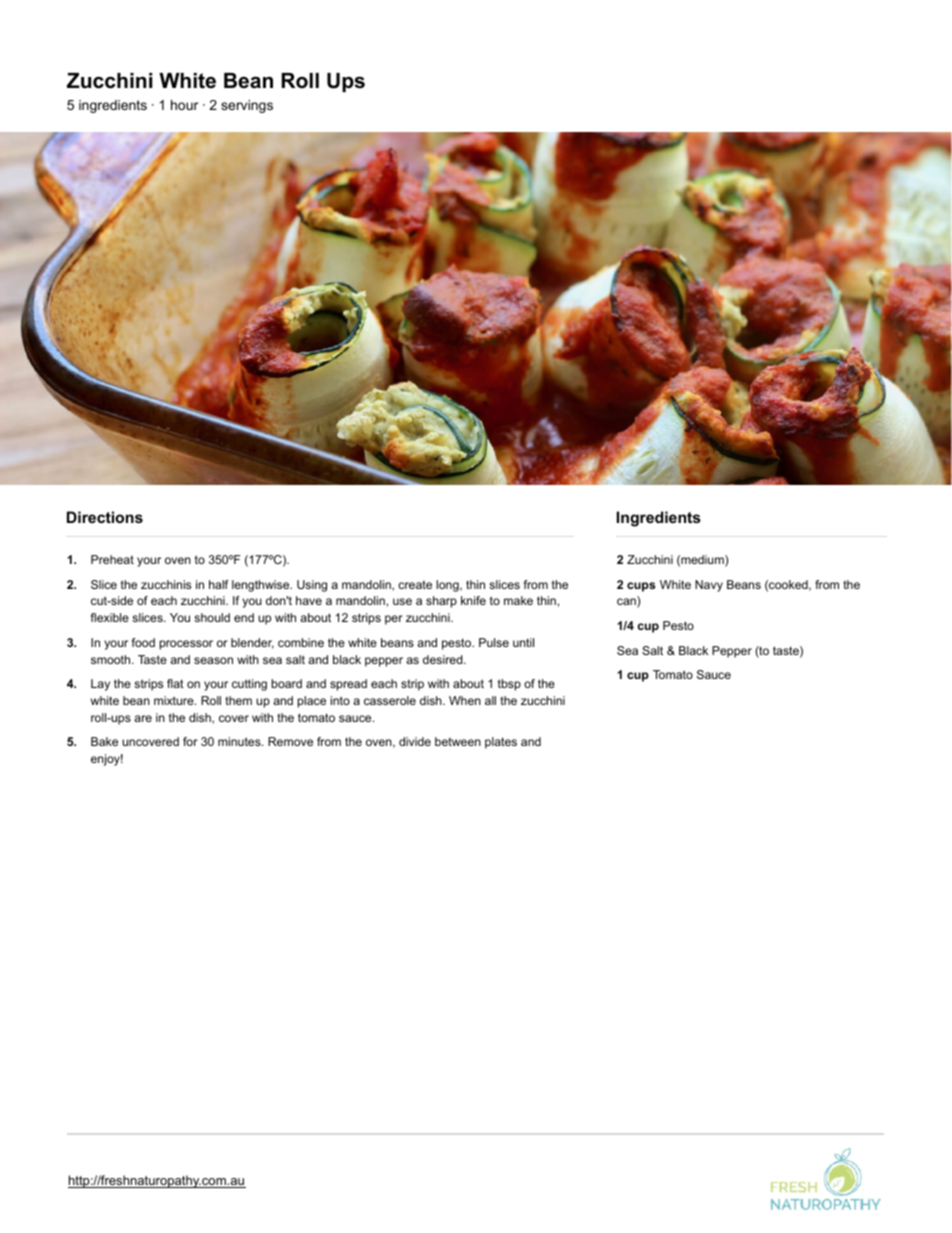  Describe the element at coordinates (143, 718) in the screenshot. I see `are` at that location.
